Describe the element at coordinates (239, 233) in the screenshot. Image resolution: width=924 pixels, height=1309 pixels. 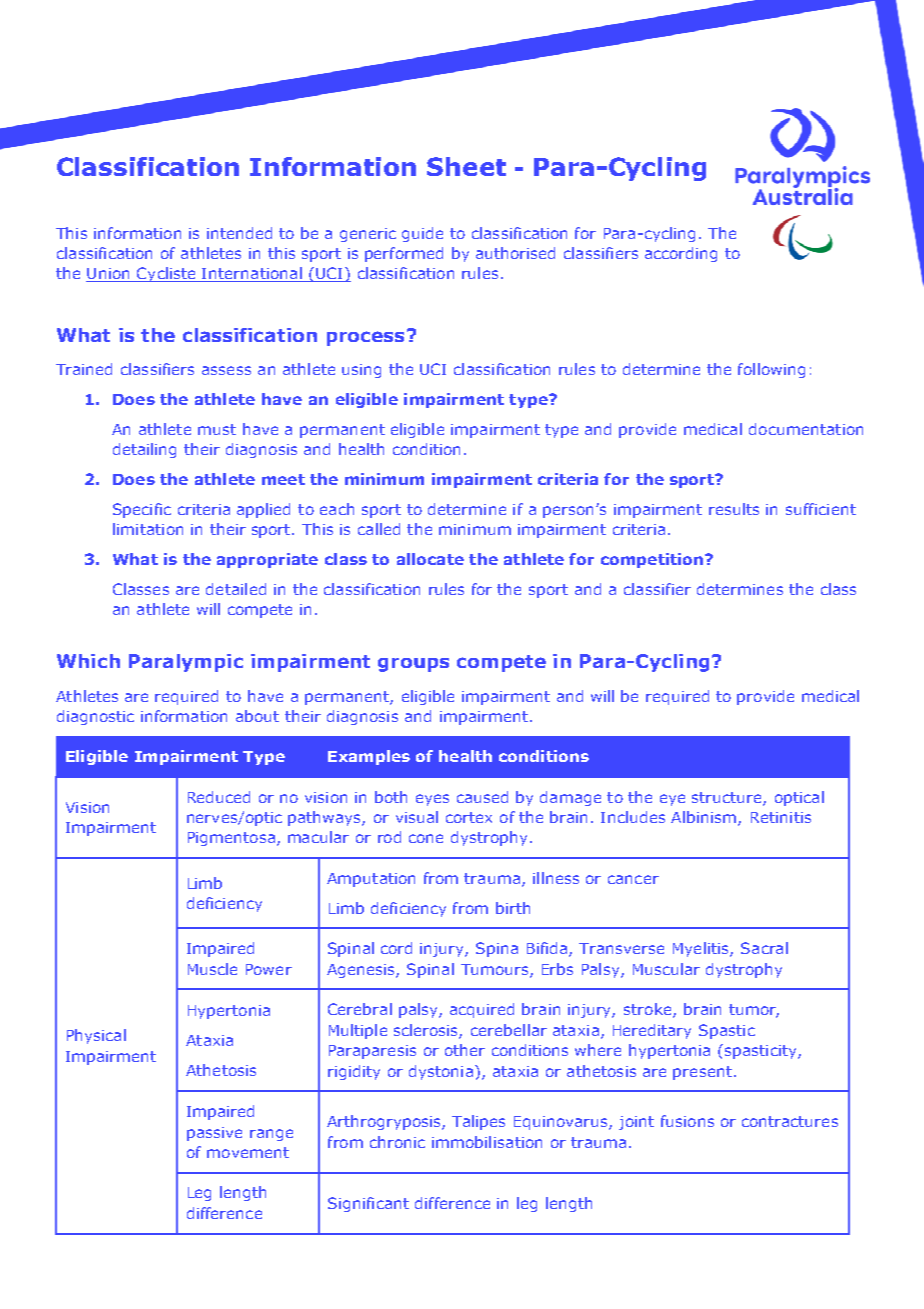
I see `intended` at that location.
